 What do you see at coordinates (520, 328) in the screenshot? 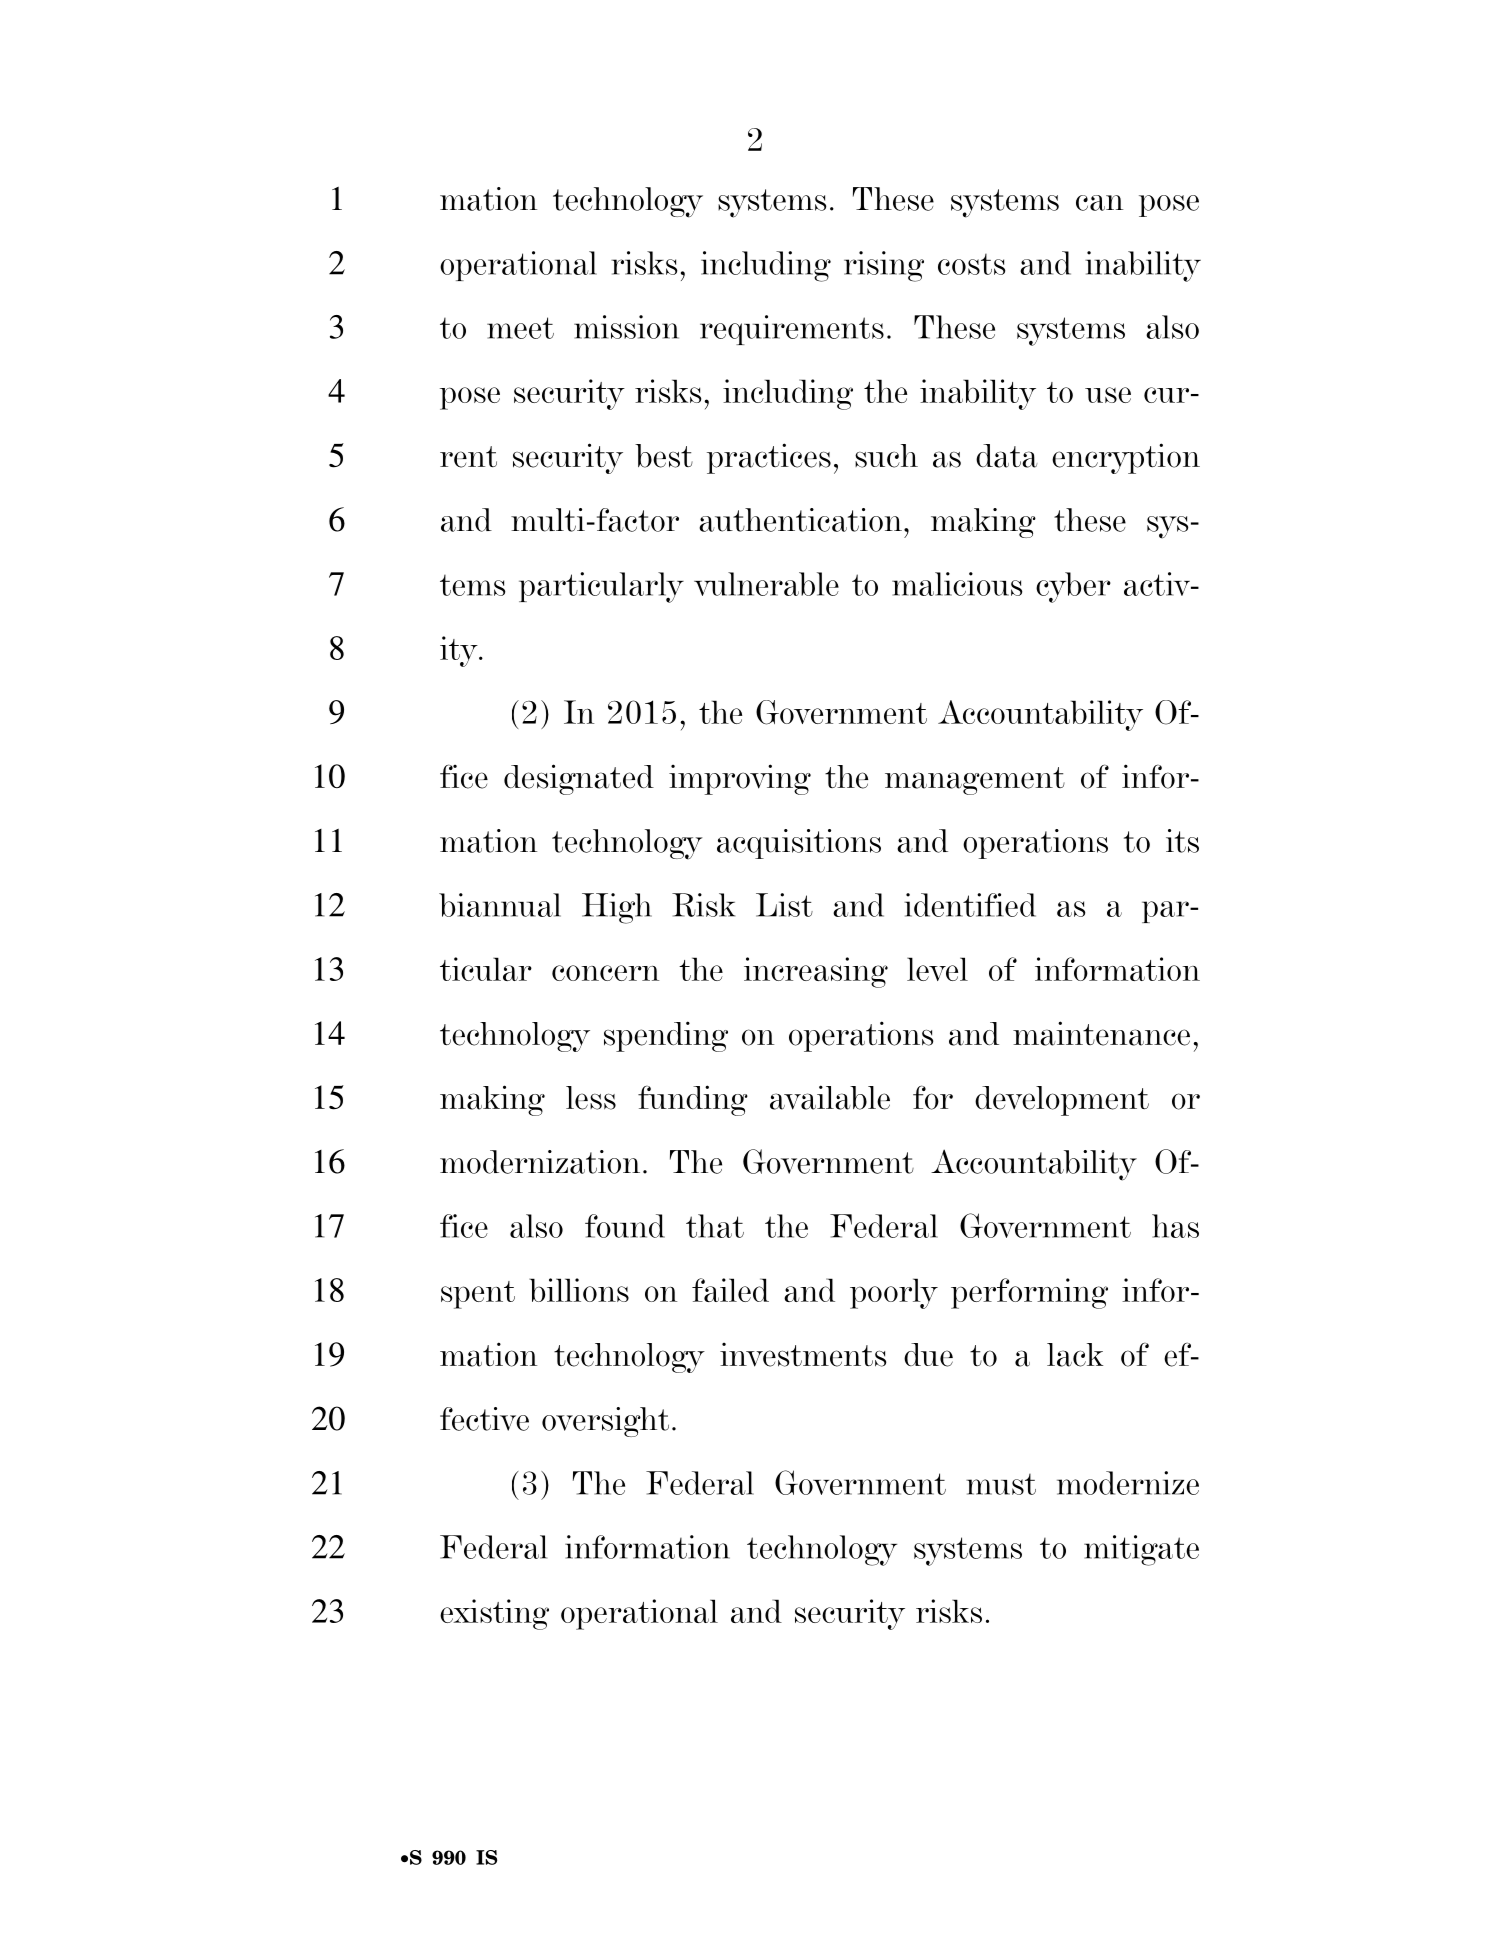
I see `meet` at bounding box center [520, 328].
